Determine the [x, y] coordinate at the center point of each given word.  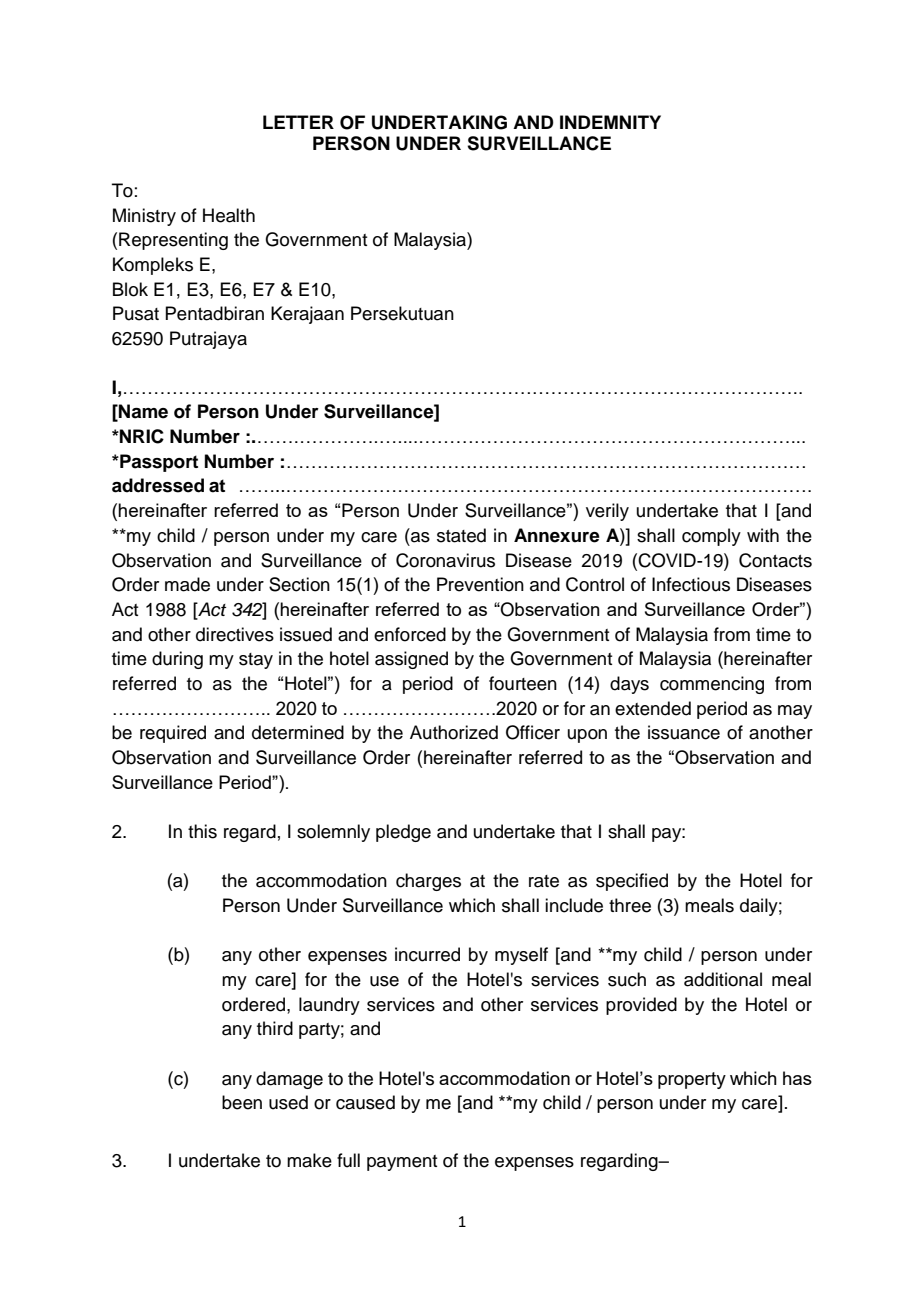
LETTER [298, 122]
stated [461, 535]
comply [711, 537]
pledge [403, 833]
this [202, 831]
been [242, 1102]
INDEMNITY [610, 122]
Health [229, 215]
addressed [158, 485]
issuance [684, 732]
